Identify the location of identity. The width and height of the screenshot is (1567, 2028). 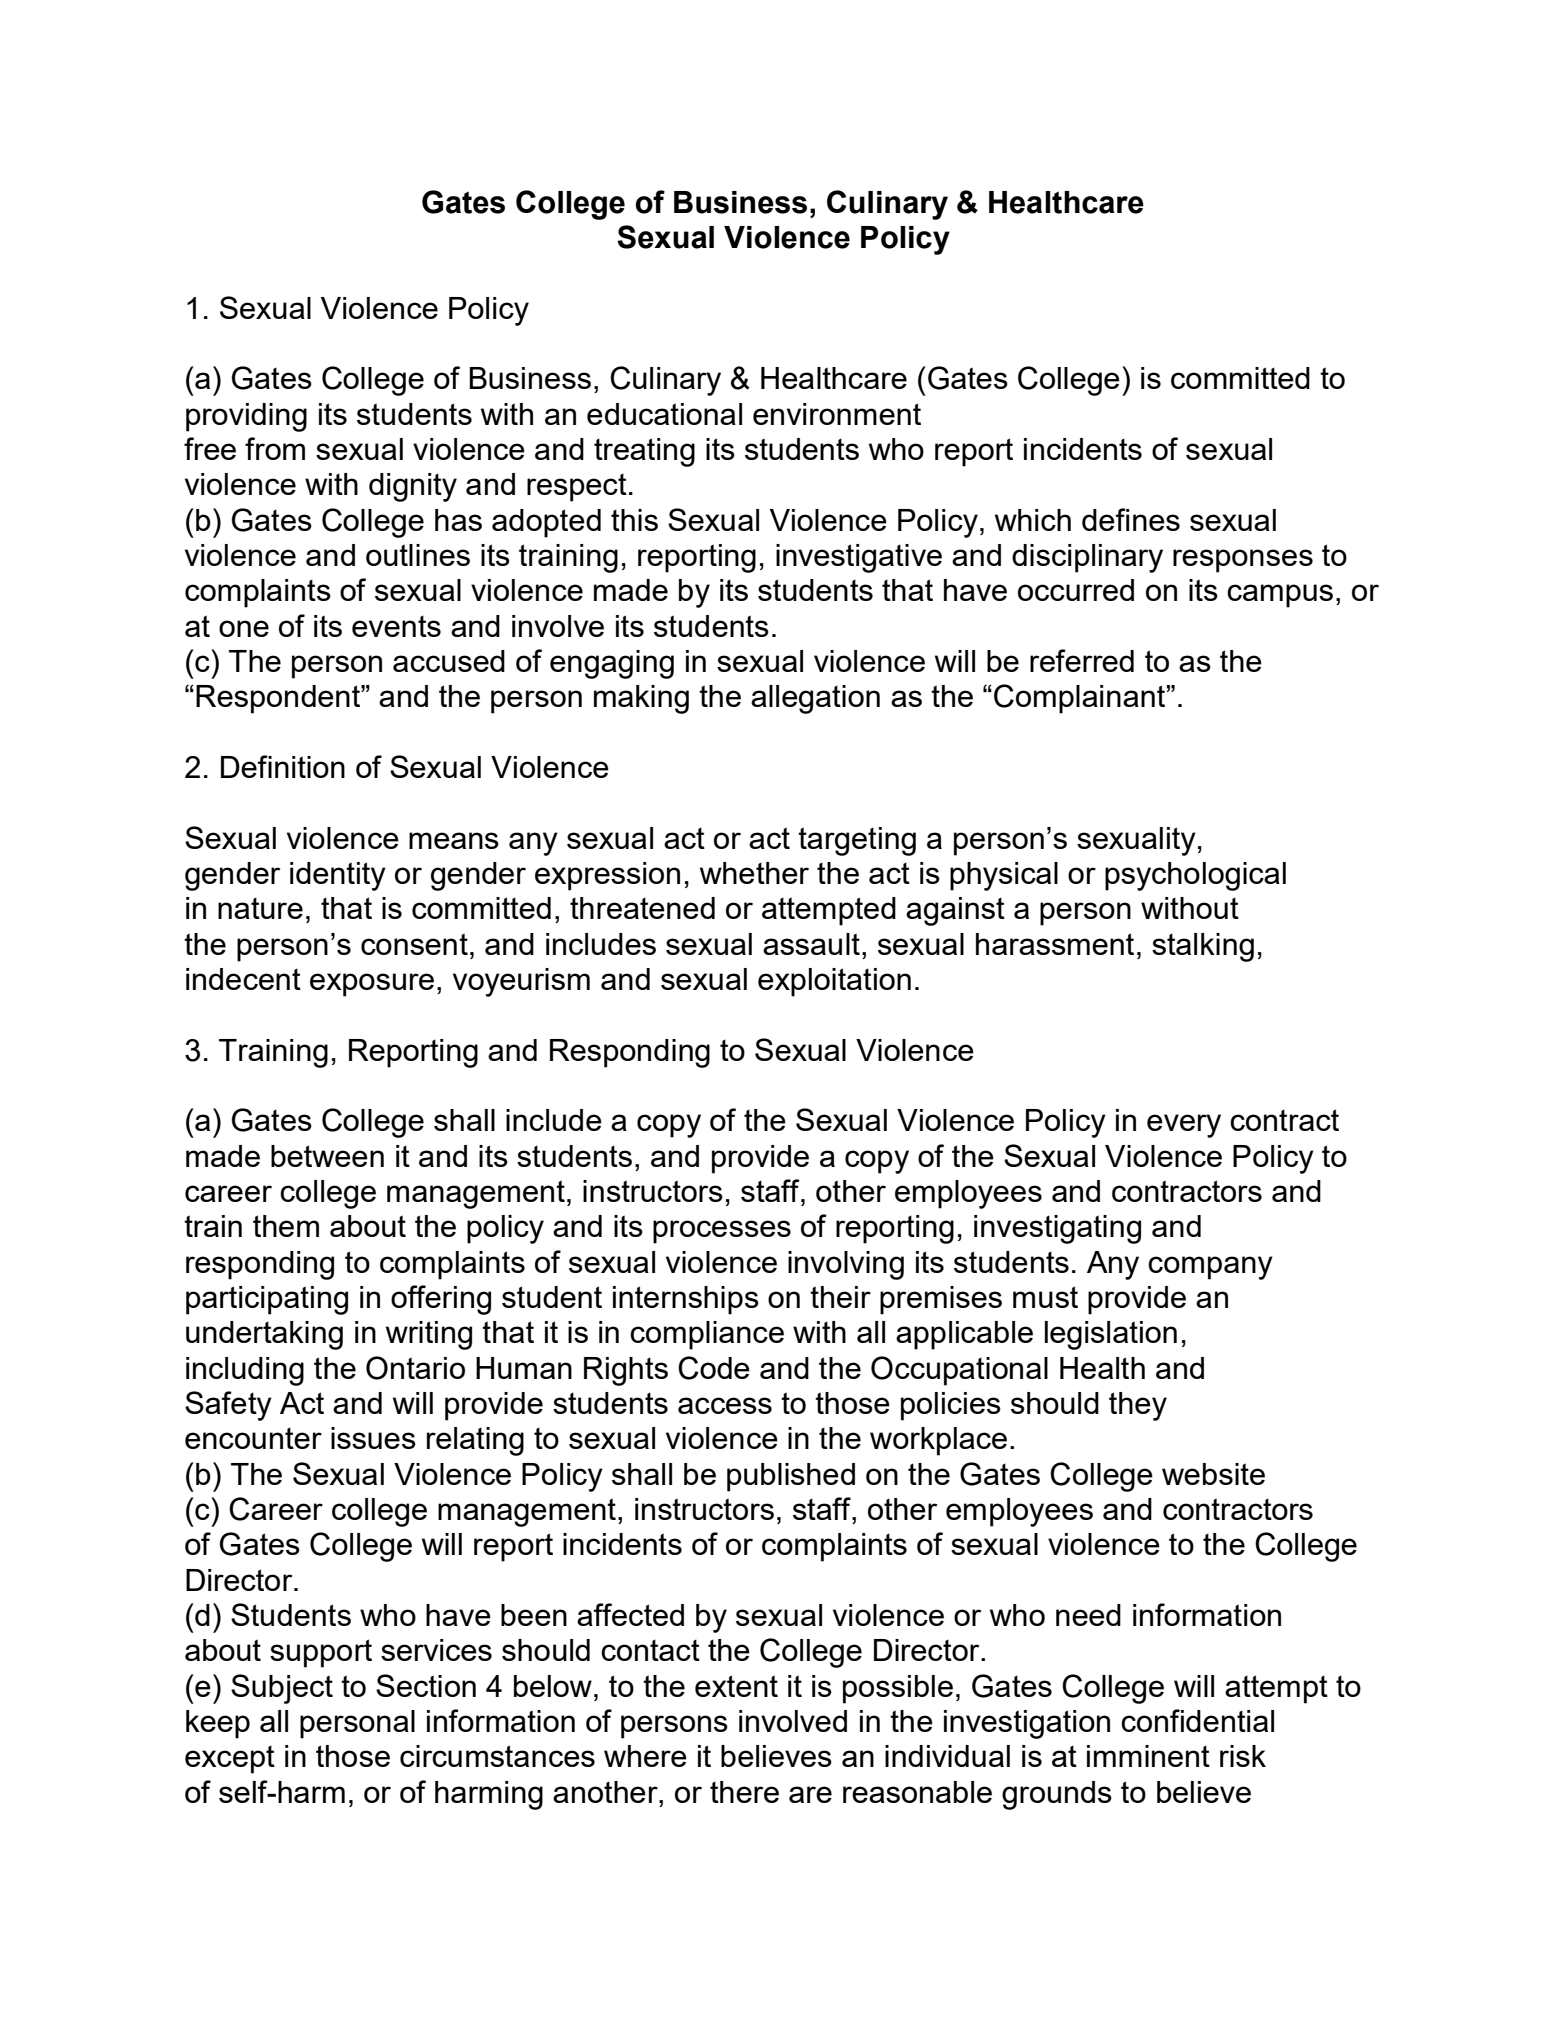
(338, 876).
